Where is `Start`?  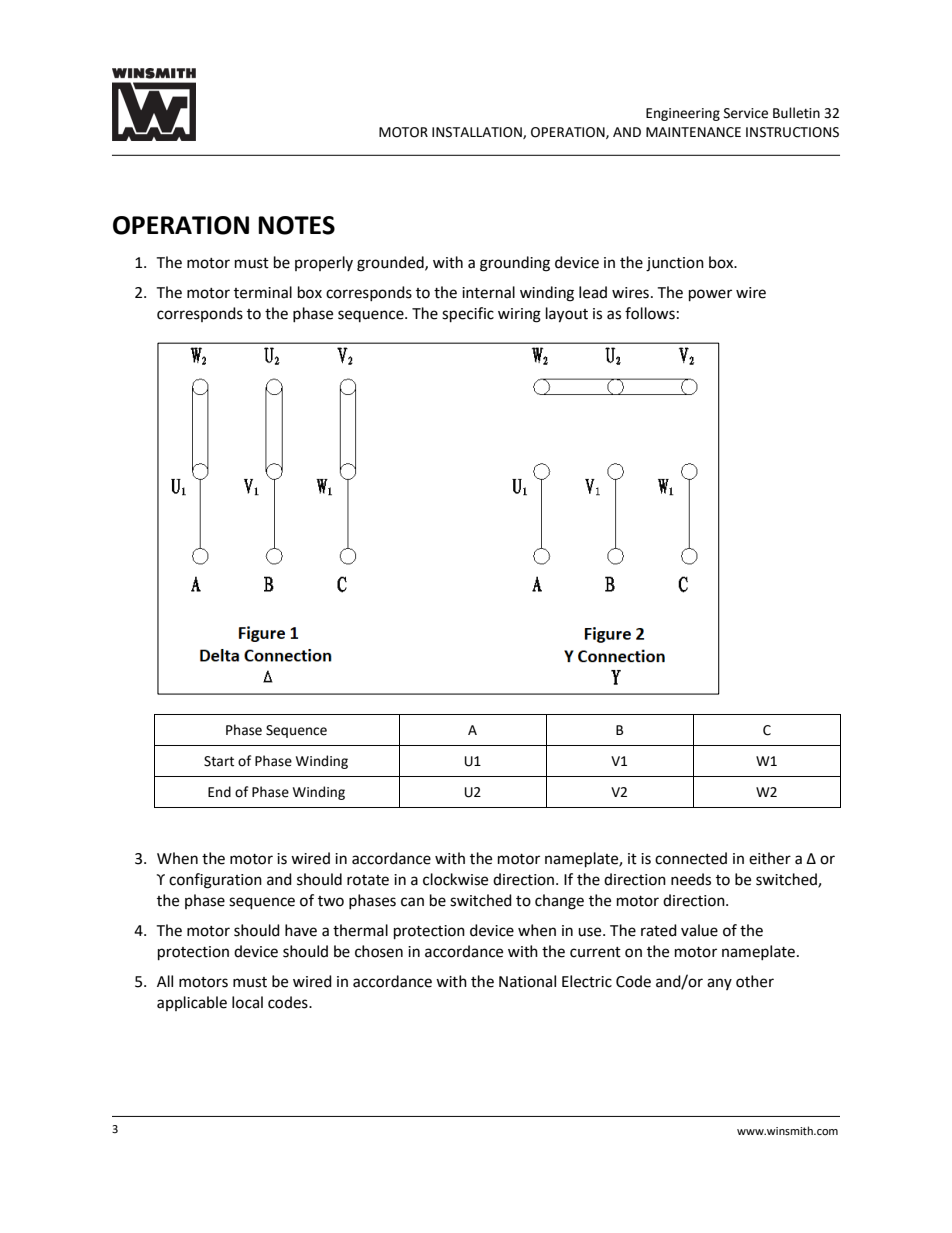
Start is located at coordinates (219, 761).
